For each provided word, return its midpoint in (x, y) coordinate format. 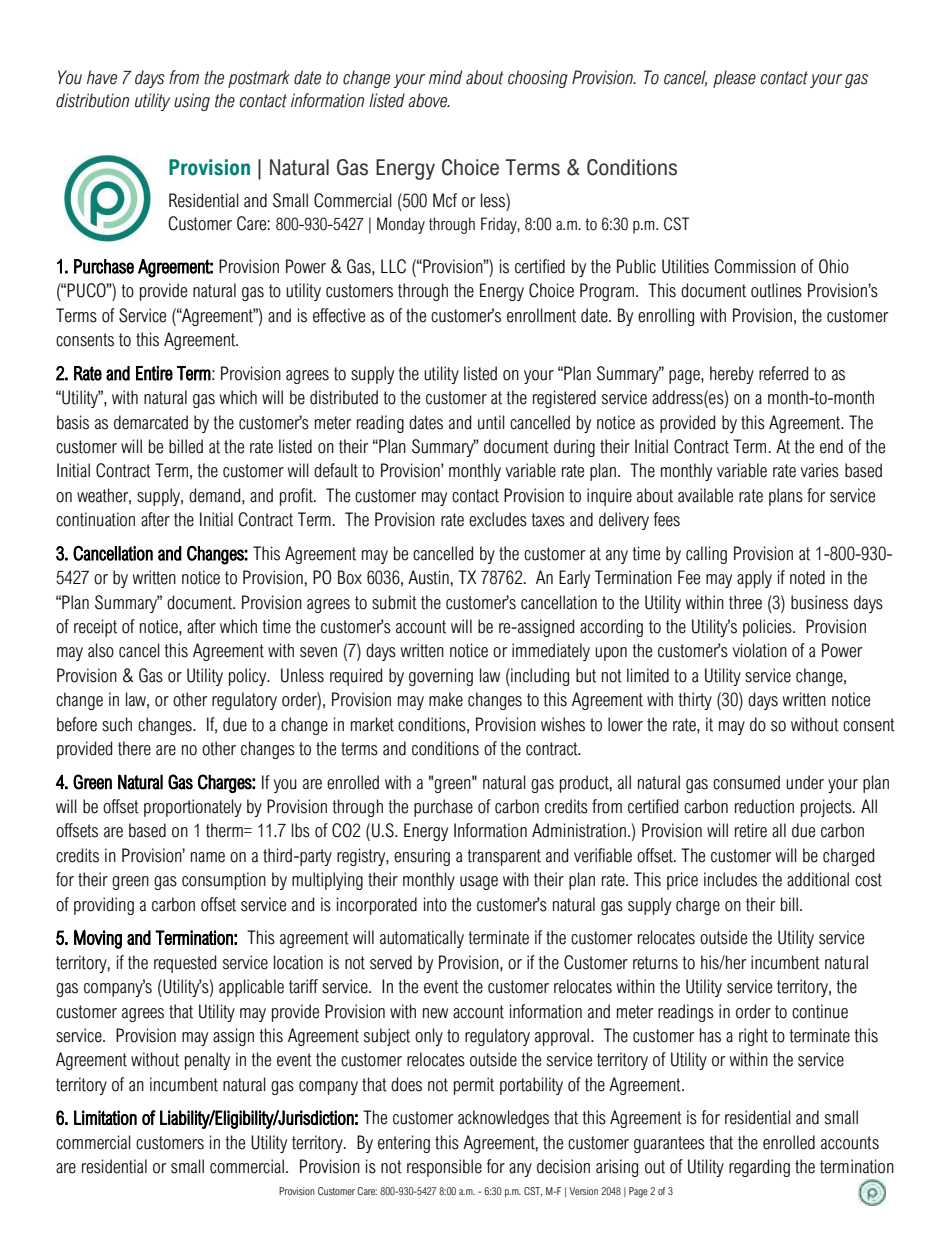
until (491, 422)
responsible (444, 1168)
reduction (764, 806)
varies (819, 470)
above (429, 100)
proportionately (193, 808)
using (192, 102)
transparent (504, 857)
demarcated (151, 422)
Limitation (105, 1117)
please (734, 79)
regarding (759, 1168)
